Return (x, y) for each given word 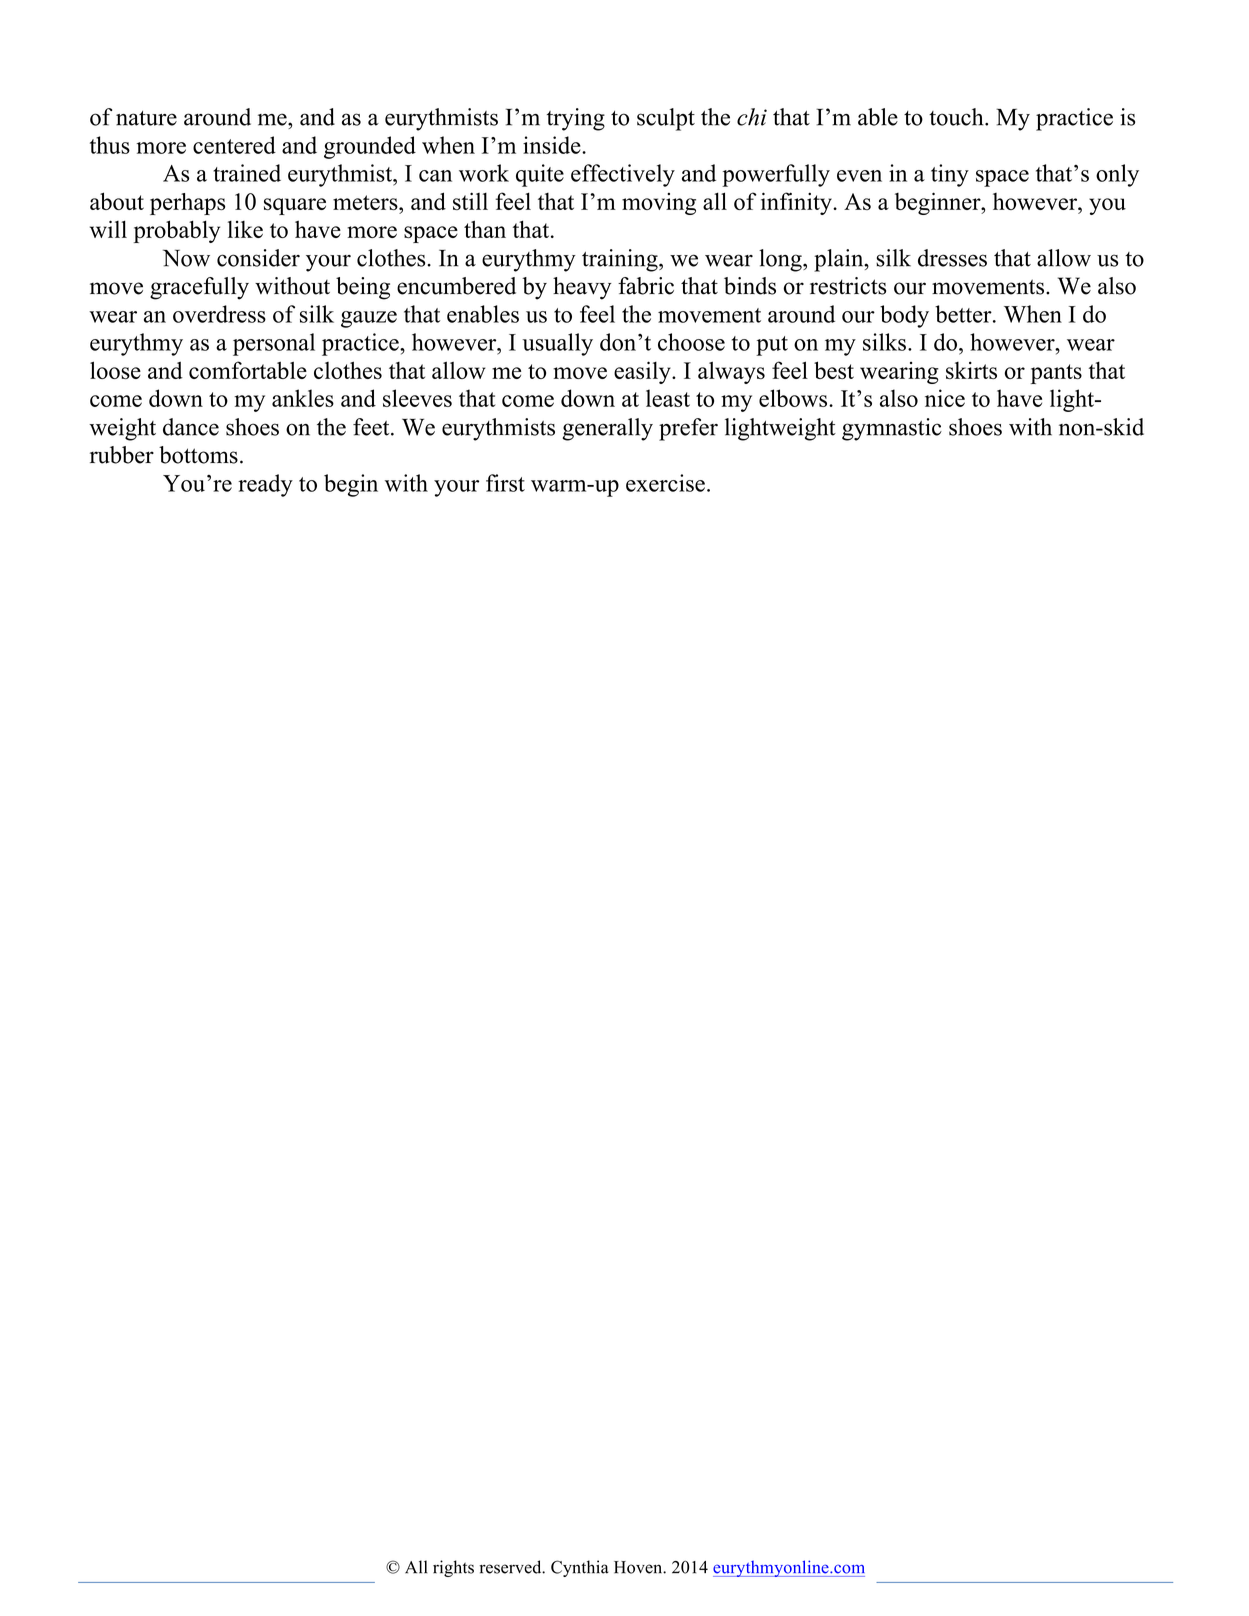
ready (265, 485)
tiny (950, 175)
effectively (623, 175)
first (505, 483)
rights (453, 1568)
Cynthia (580, 1568)
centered (234, 145)
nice (945, 398)
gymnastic (892, 429)
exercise (665, 483)
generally (607, 429)
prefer (688, 429)
